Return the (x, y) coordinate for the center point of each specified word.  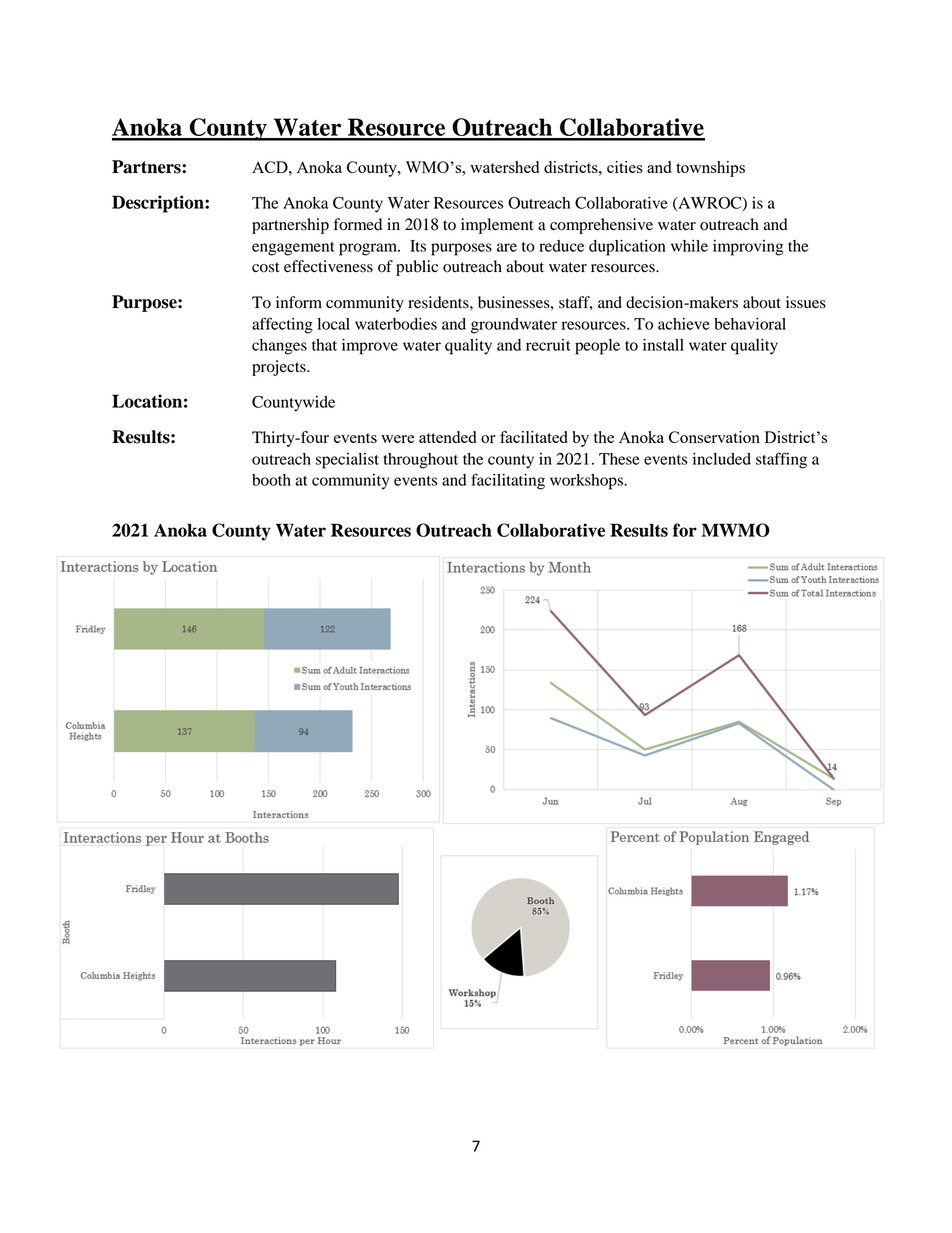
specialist (347, 461)
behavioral (750, 324)
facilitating (508, 481)
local (333, 324)
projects (280, 368)
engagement (293, 249)
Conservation (714, 437)
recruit (548, 345)
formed (358, 224)
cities (625, 167)
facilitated (534, 437)
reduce (561, 246)
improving (748, 248)
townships (710, 169)
